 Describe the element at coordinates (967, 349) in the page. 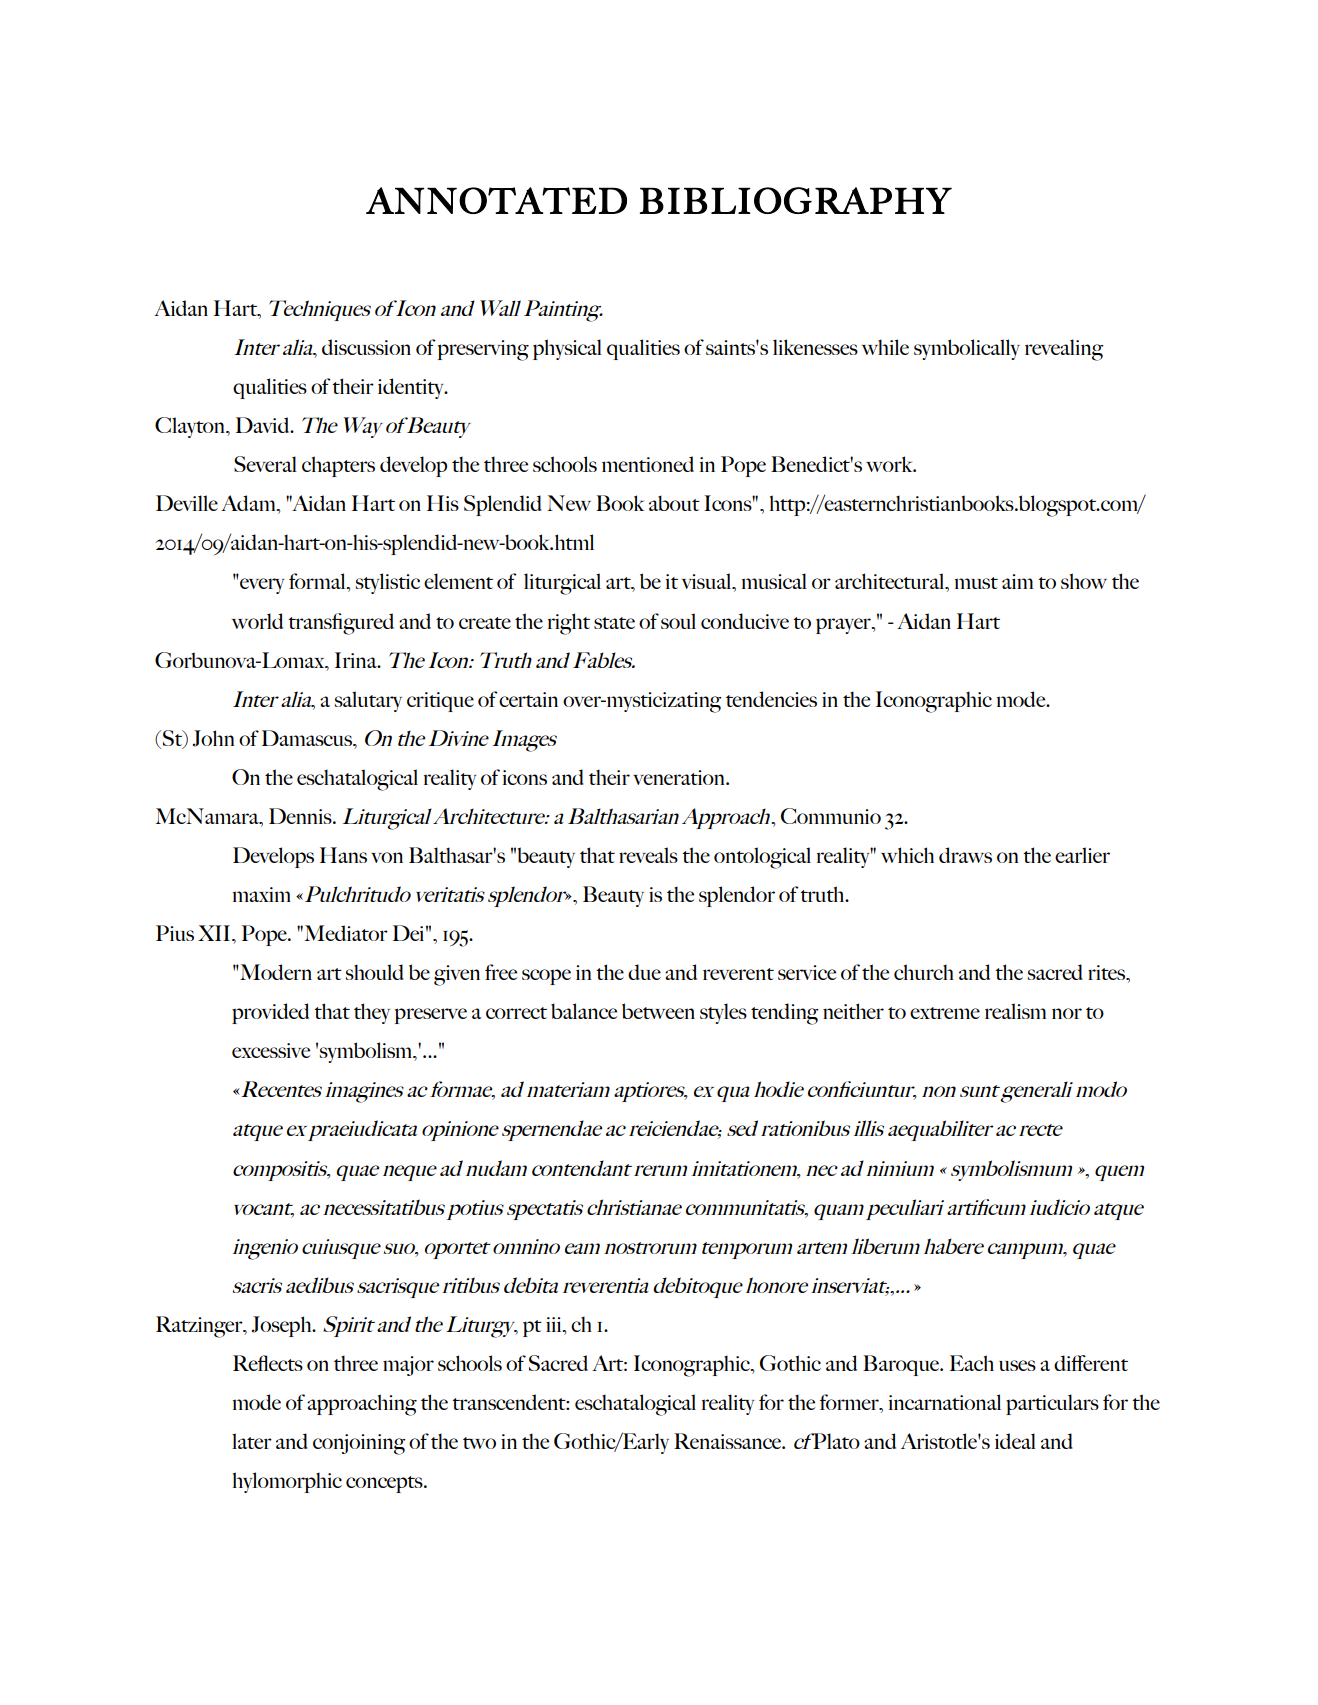

I see `symbolically` at that location.
